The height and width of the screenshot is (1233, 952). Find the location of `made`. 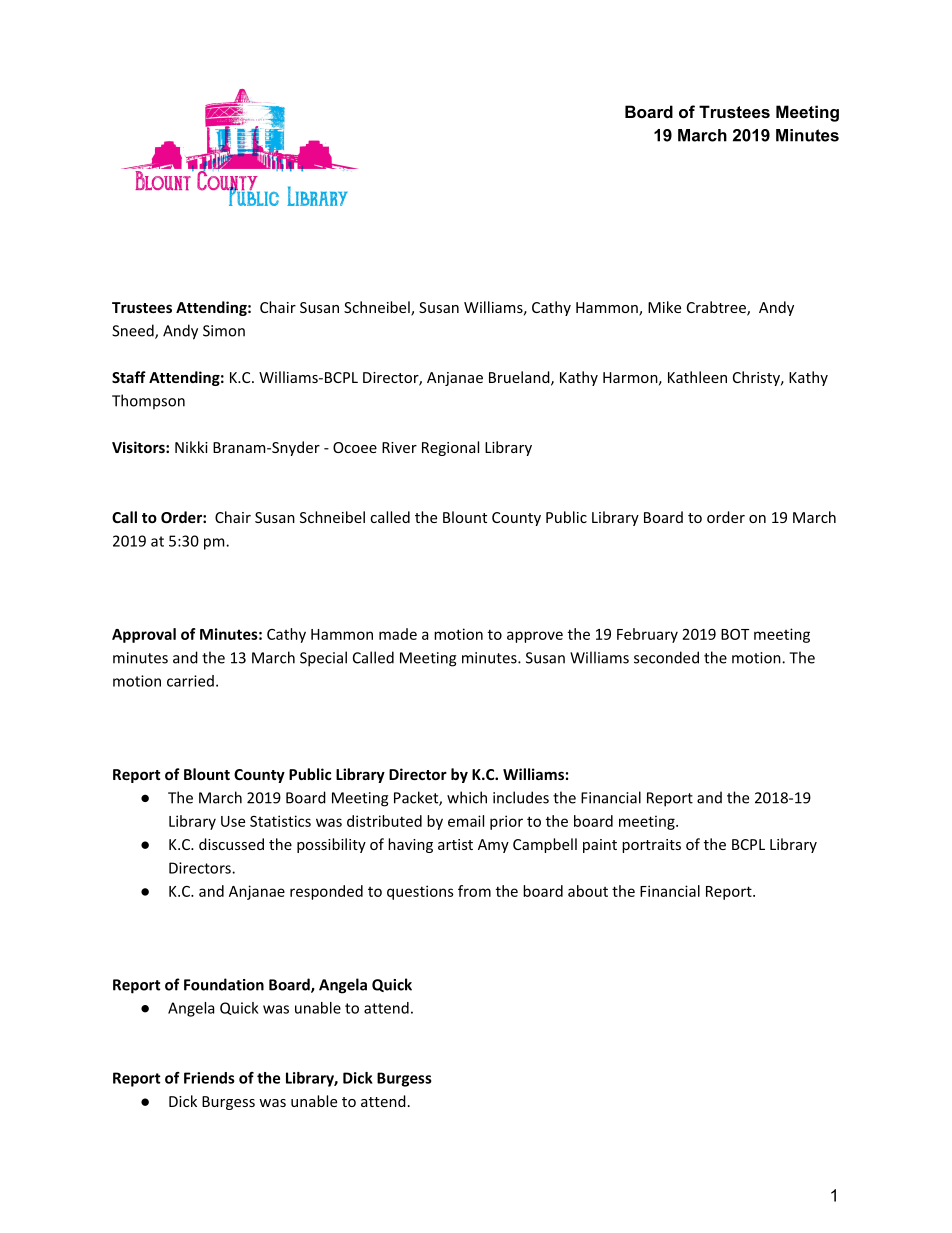

made is located at coordinates (398, 634).
